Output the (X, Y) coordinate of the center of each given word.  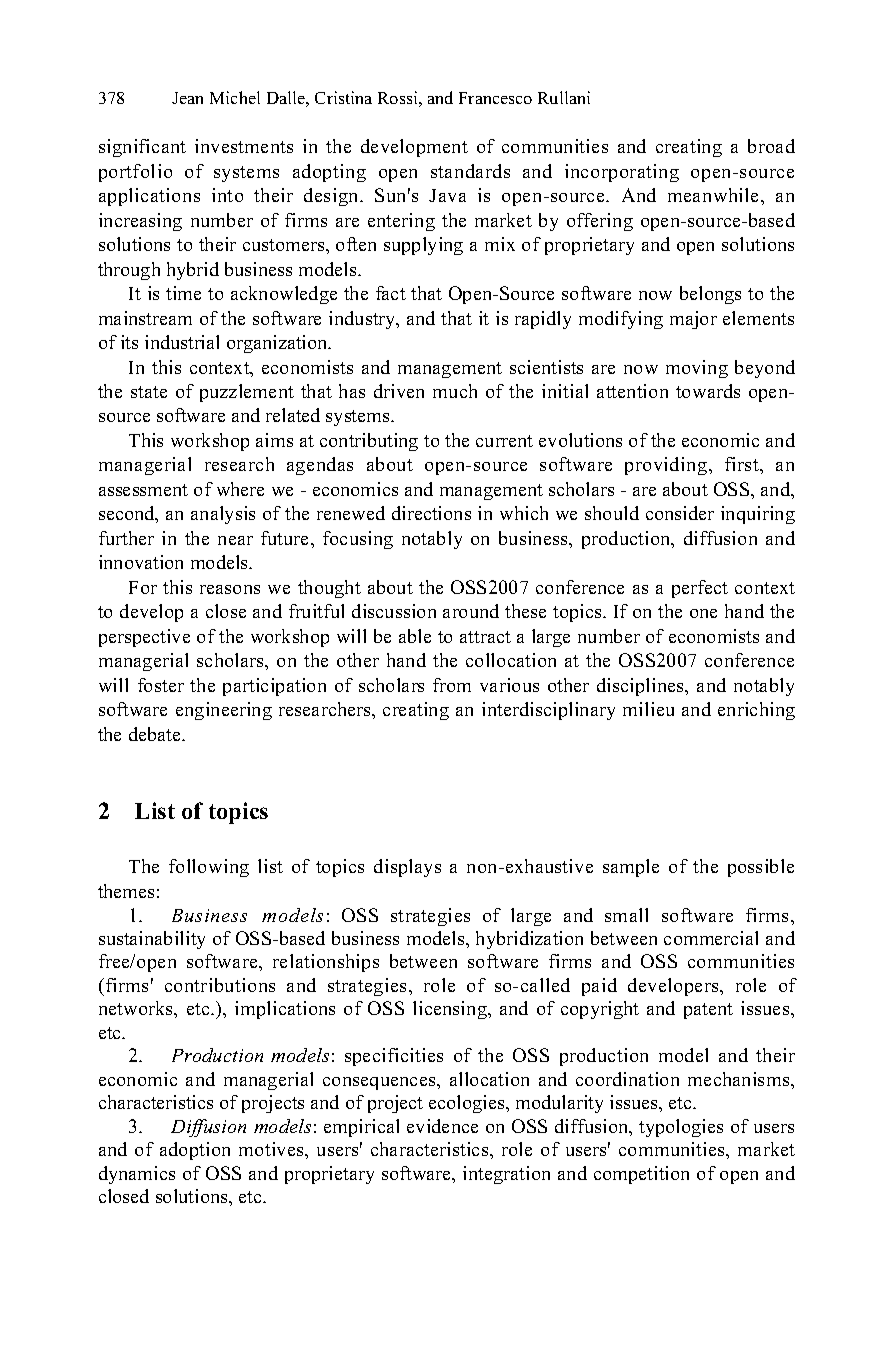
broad (771, 146)
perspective (144, 638)
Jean (187, 98)
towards (708, 391)
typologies (681, 1128)
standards (470, 171)
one (703, 613)
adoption (195, 1151)
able (415, 636)
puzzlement (247, 393)
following (209, 868)
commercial (711, 938)
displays (407, 868)
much (455, 391)
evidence (442, 1126)
